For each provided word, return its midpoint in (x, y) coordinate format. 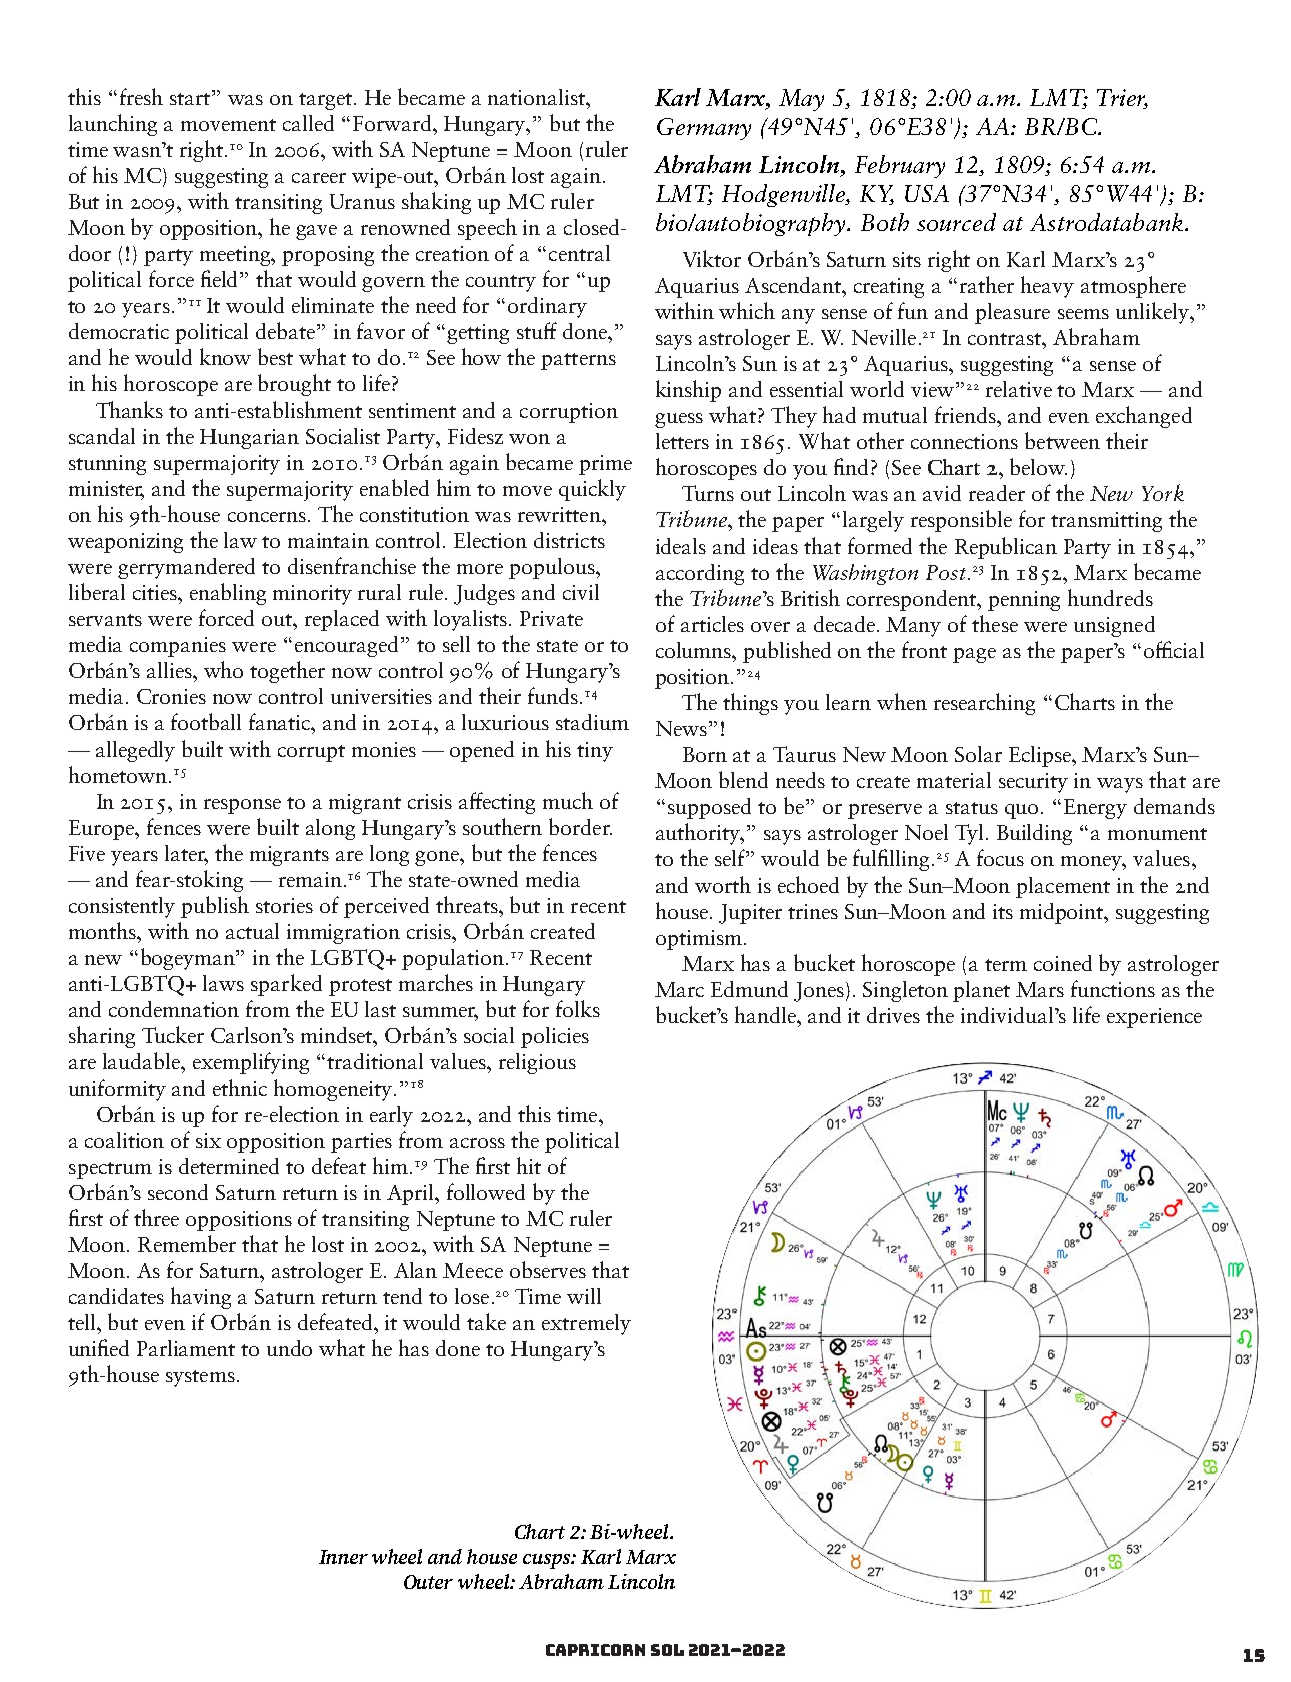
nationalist (537, 97)
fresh (141, 96)
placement (1063, 887)
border (580, 826)
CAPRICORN (595, 1650)
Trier (1122, 99)
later (186, 854)
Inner (343, 1557)
